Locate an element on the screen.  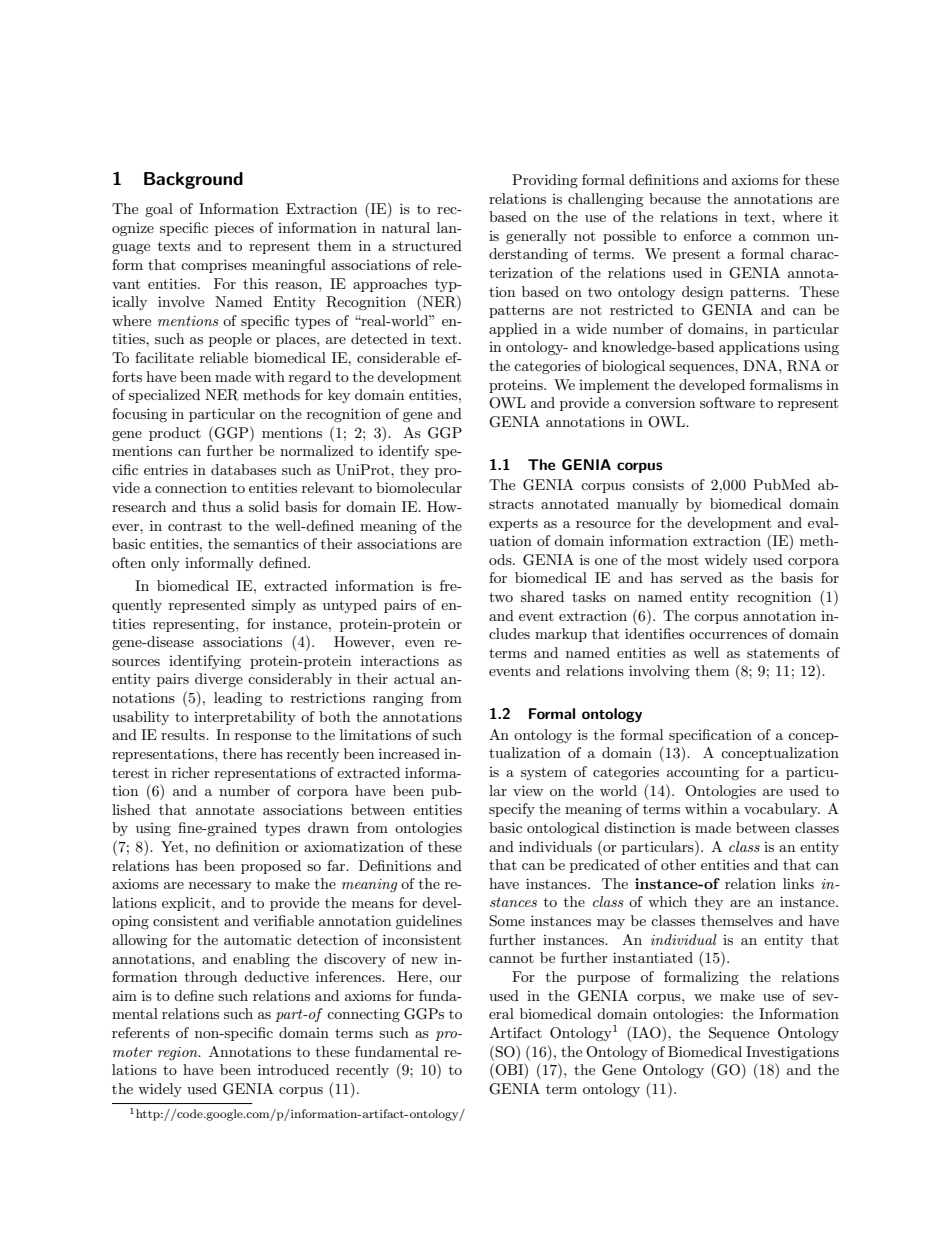
accounting is located at coordinates (703, 773).
